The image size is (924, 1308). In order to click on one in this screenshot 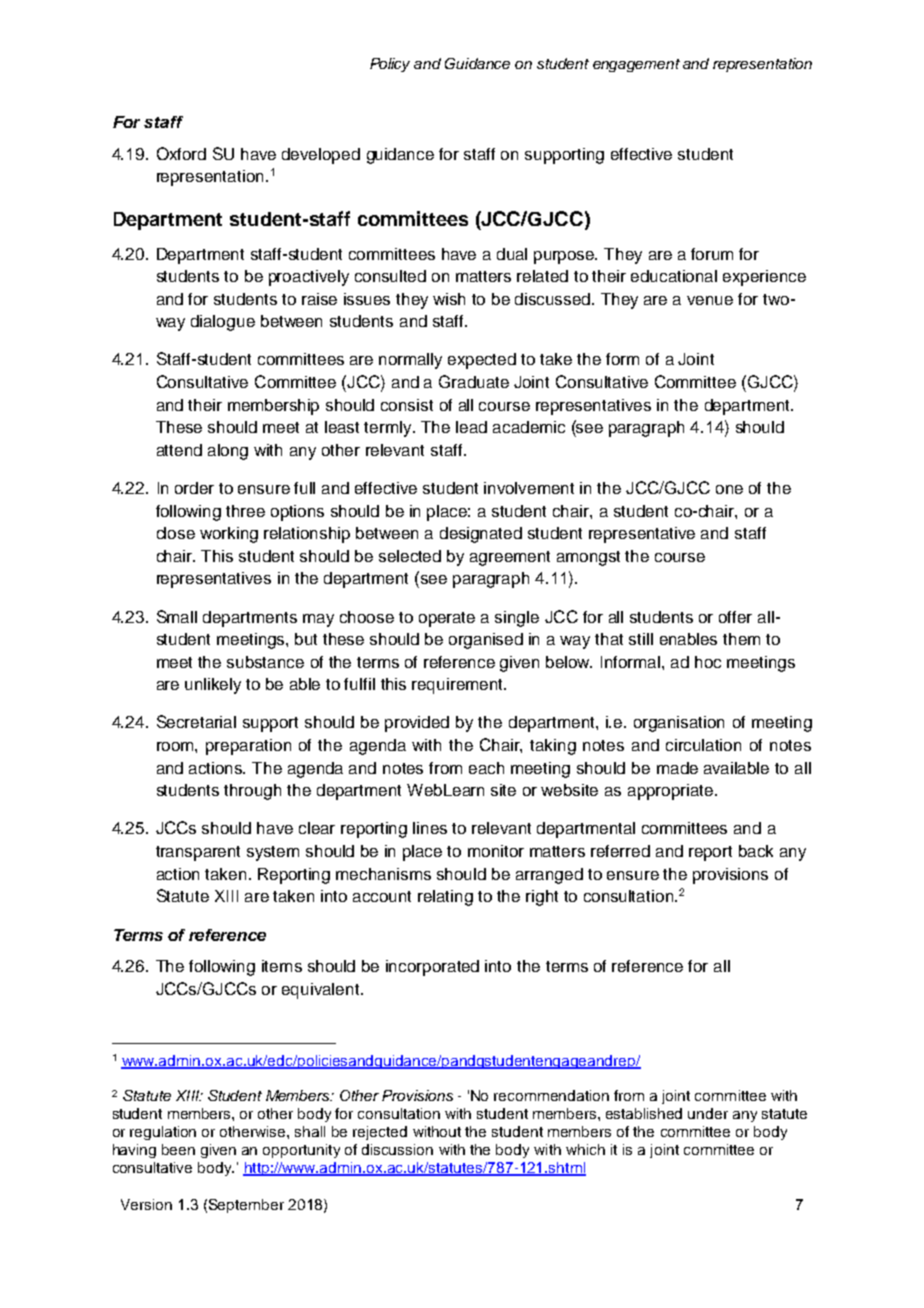, I will do `click(729, 489)`.
